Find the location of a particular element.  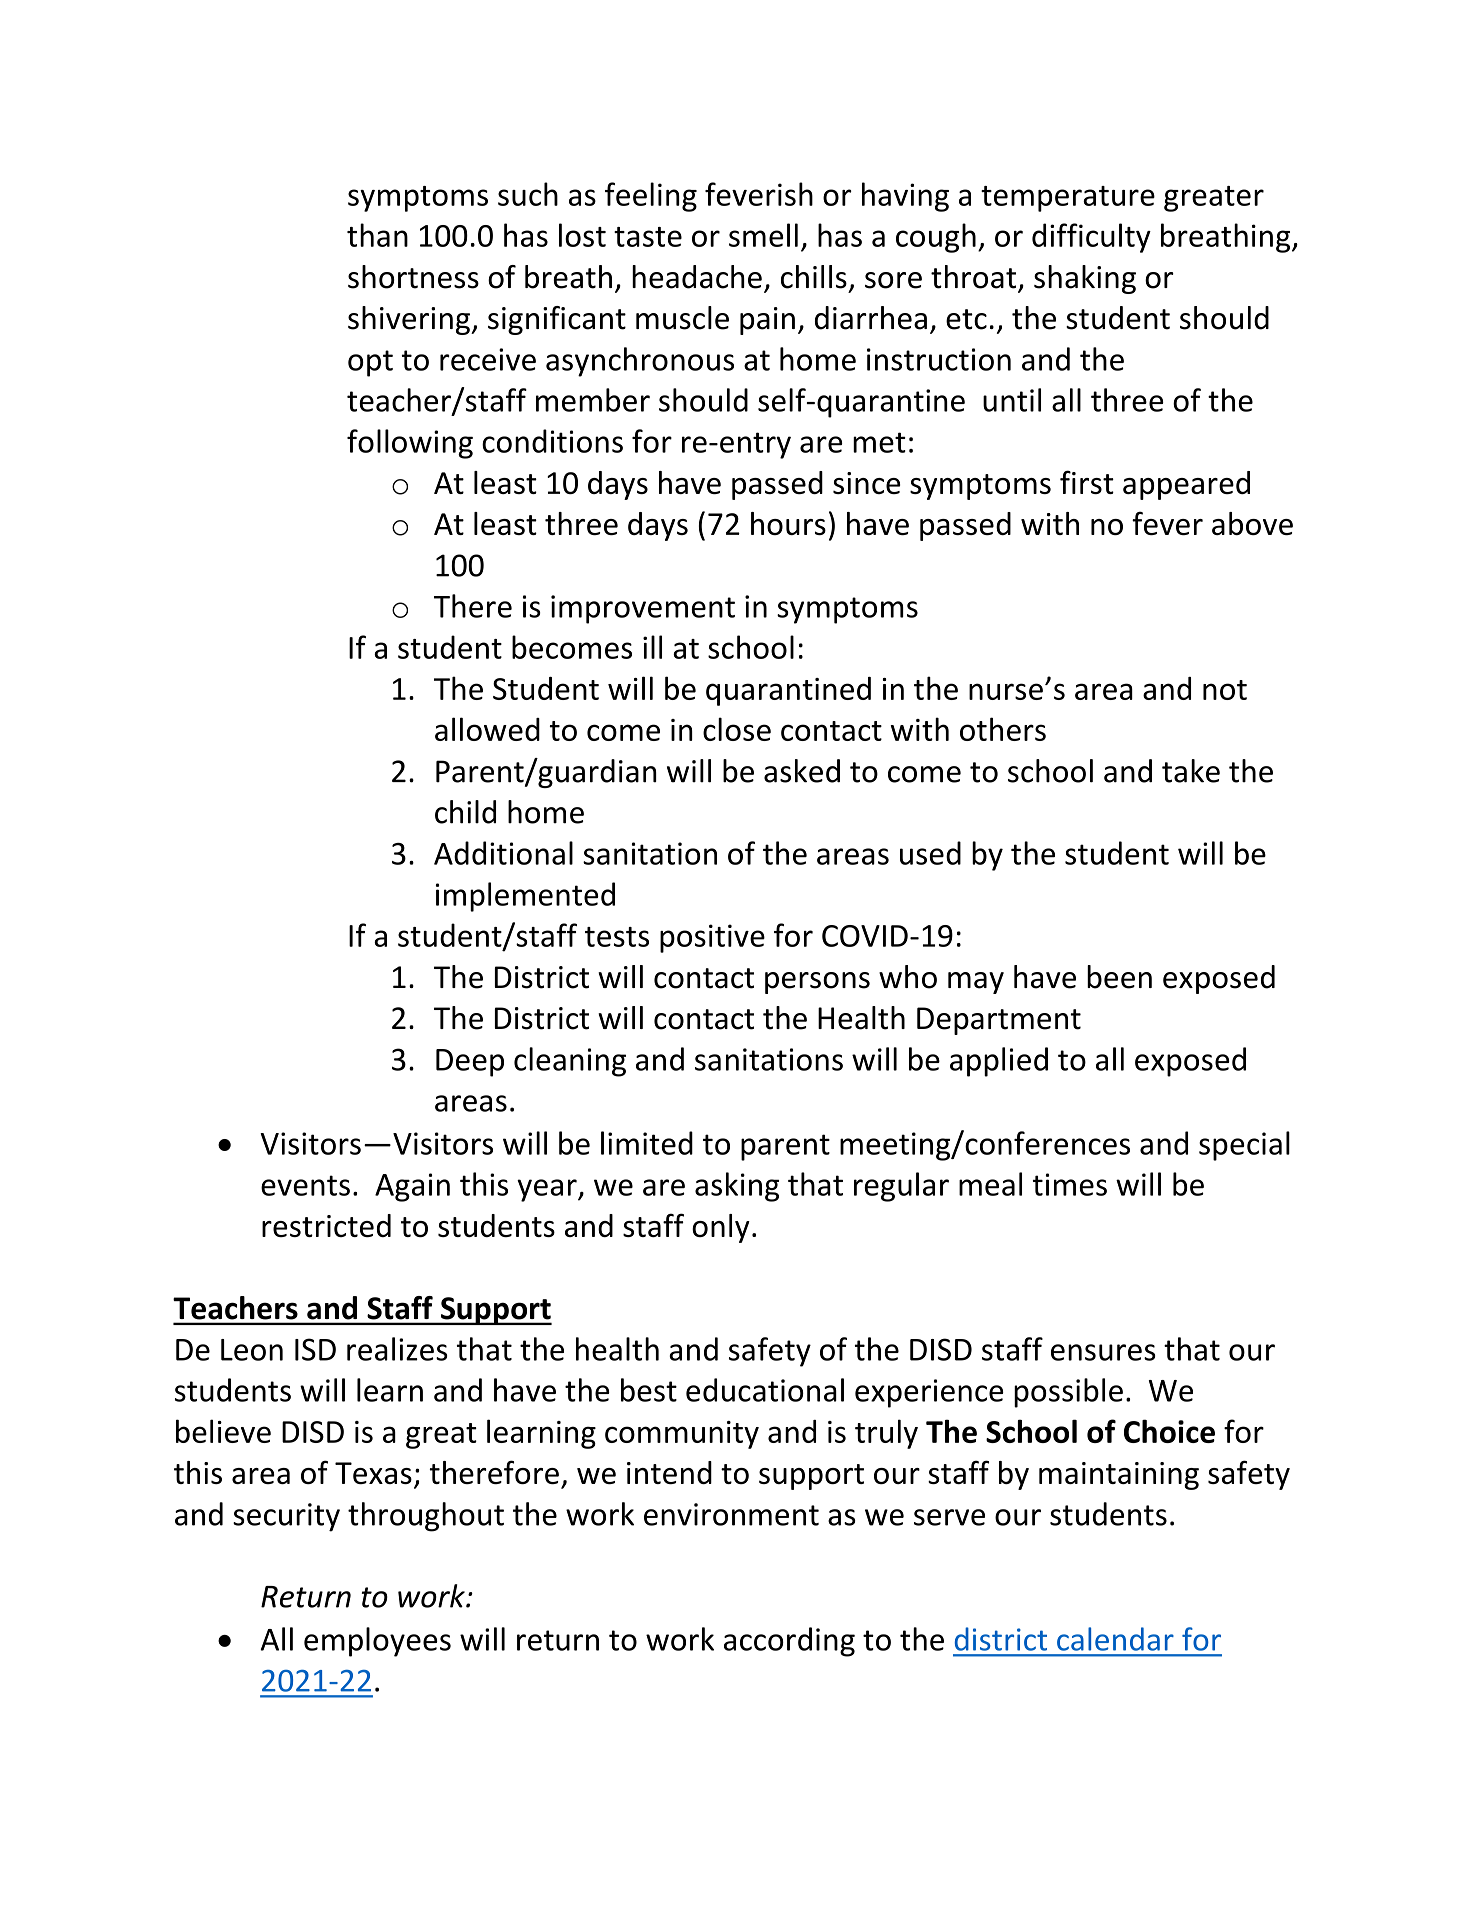

positive is located at coordinates (712, 938).
